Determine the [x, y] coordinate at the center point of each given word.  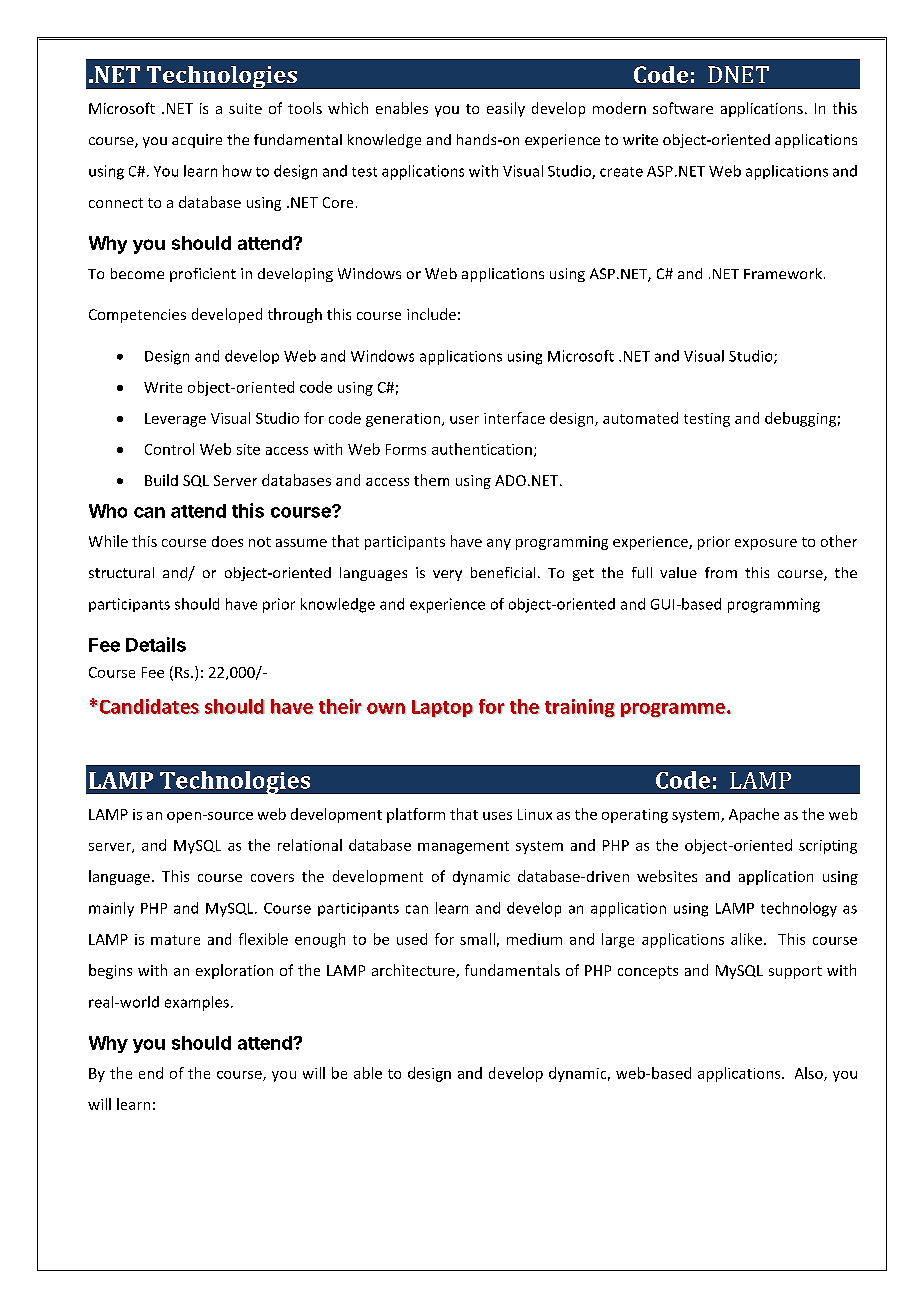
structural [121, 572]
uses [497, 816]
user [464, 420]
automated [640, 418]
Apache [754, 815]
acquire [197, 141]
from [721, 572]
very [447, 575]
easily [506, 109]
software [683, 108]
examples [197, 1003]
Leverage [175, 420]
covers [272, 878]
